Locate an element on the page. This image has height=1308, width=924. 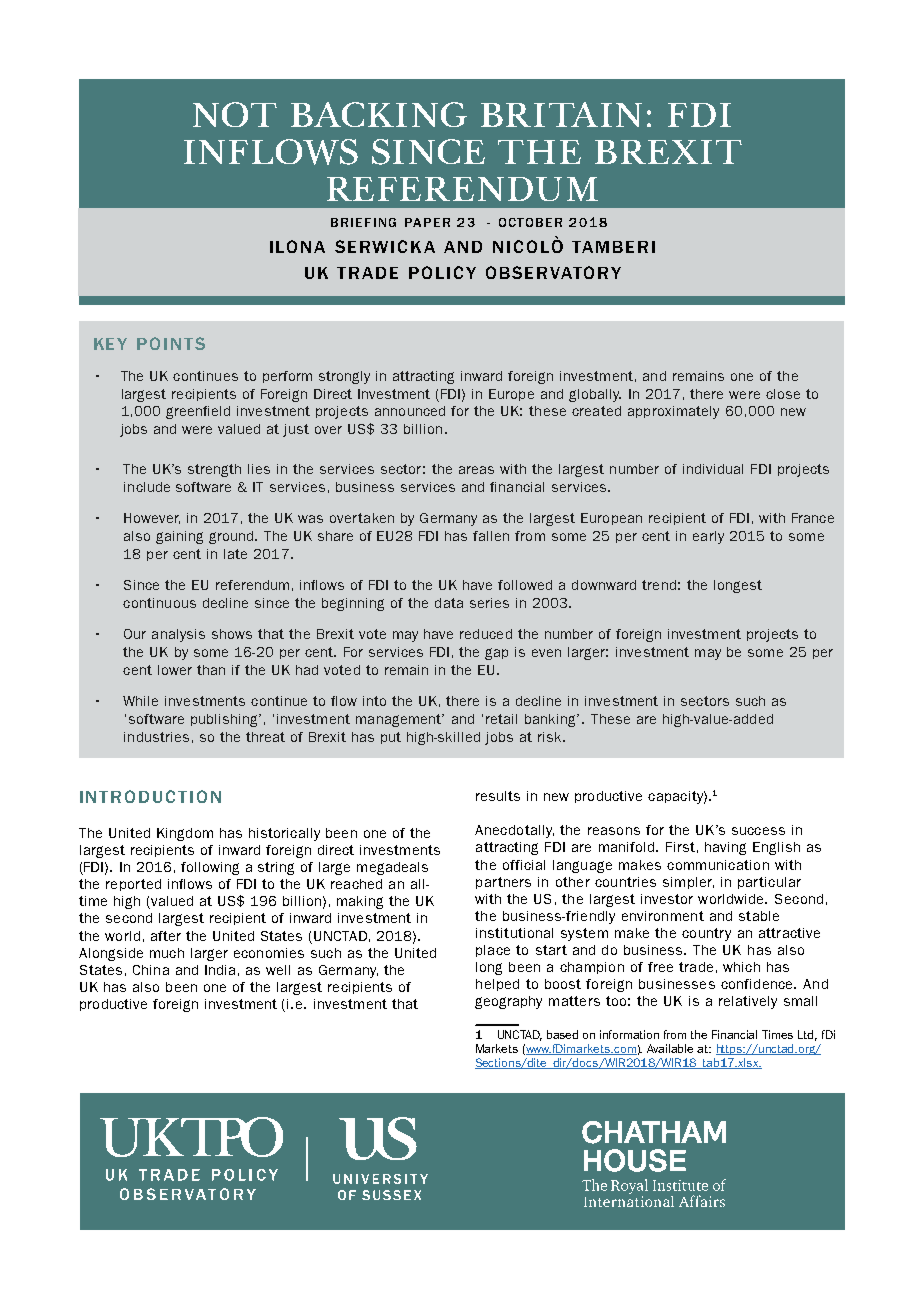
data is located at coordinates (449, 603).
